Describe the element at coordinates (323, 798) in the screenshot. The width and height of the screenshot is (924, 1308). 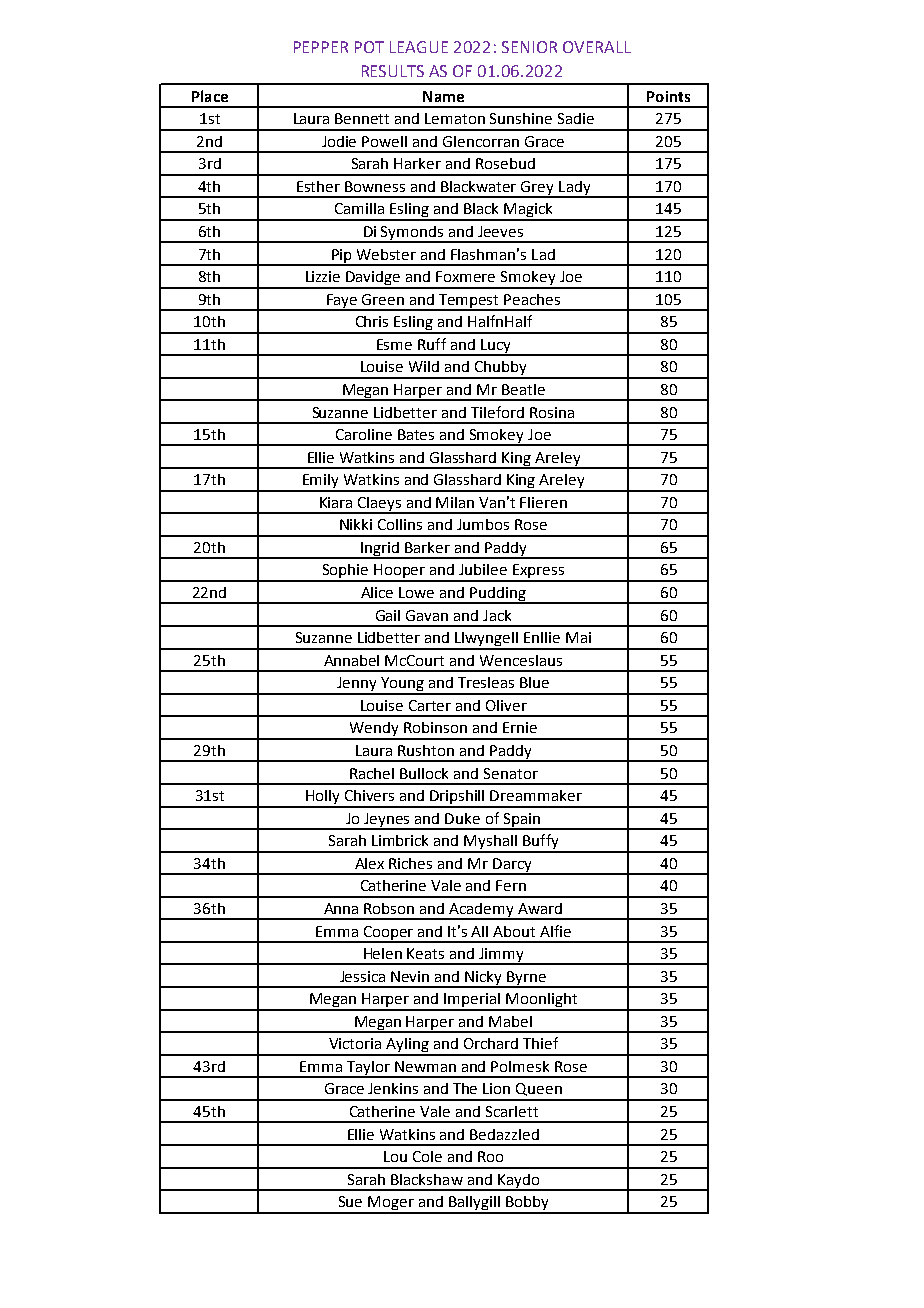
I see `Holly` at that location.
